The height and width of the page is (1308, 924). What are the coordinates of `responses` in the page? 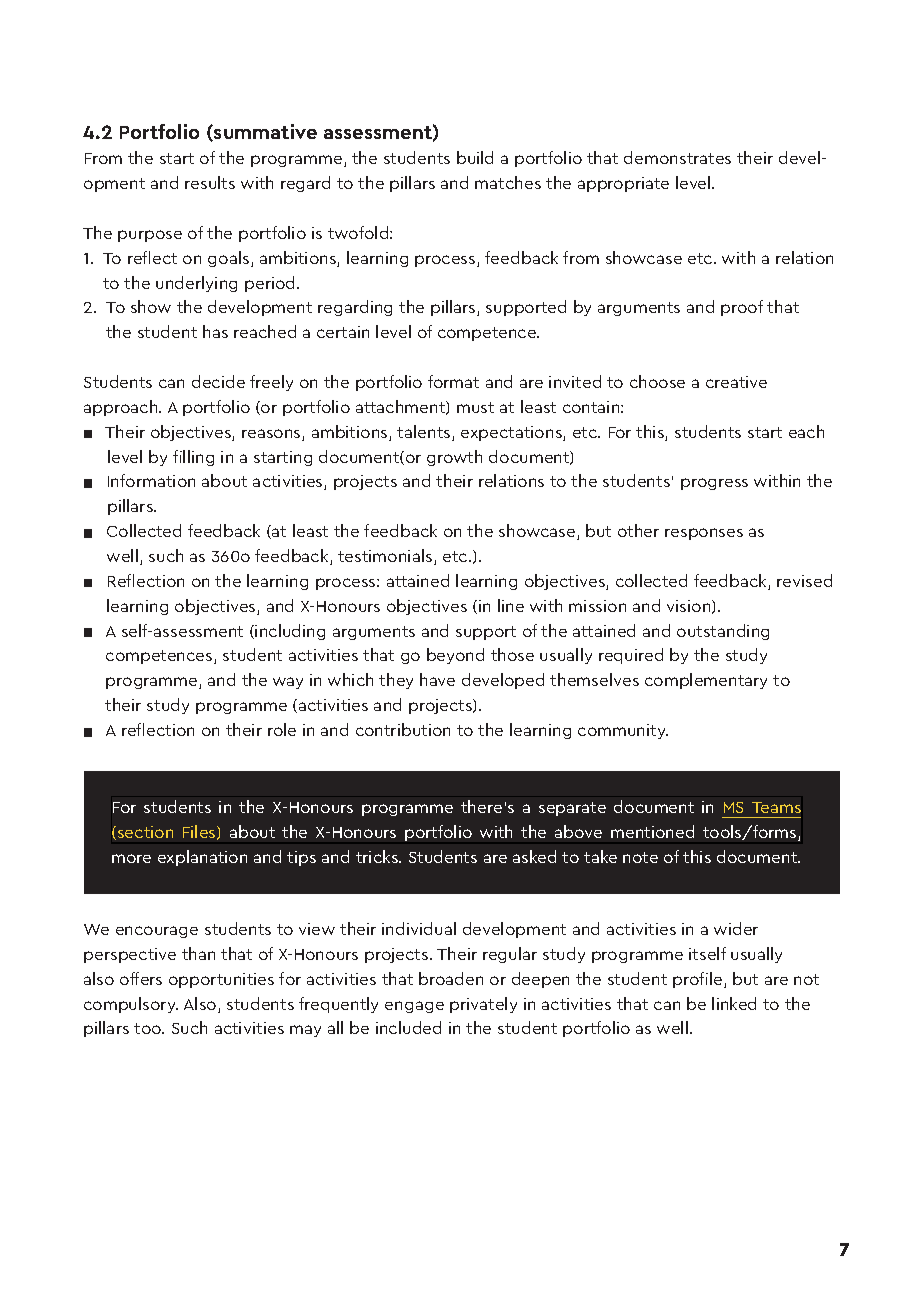 It's located at (704, 534).
